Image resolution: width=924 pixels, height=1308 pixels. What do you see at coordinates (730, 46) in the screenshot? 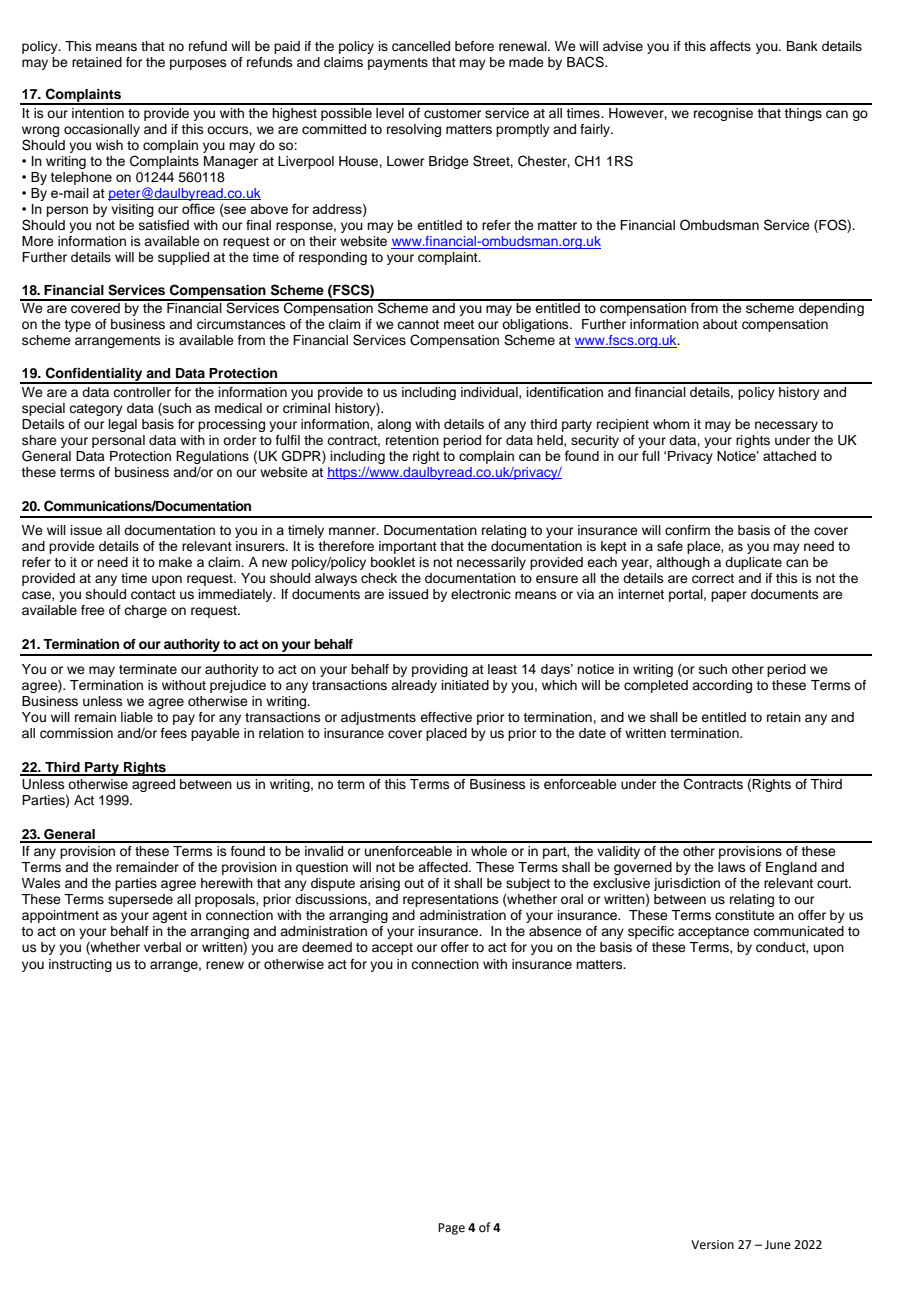
I see `affects` at bounding box center [730, 46].
